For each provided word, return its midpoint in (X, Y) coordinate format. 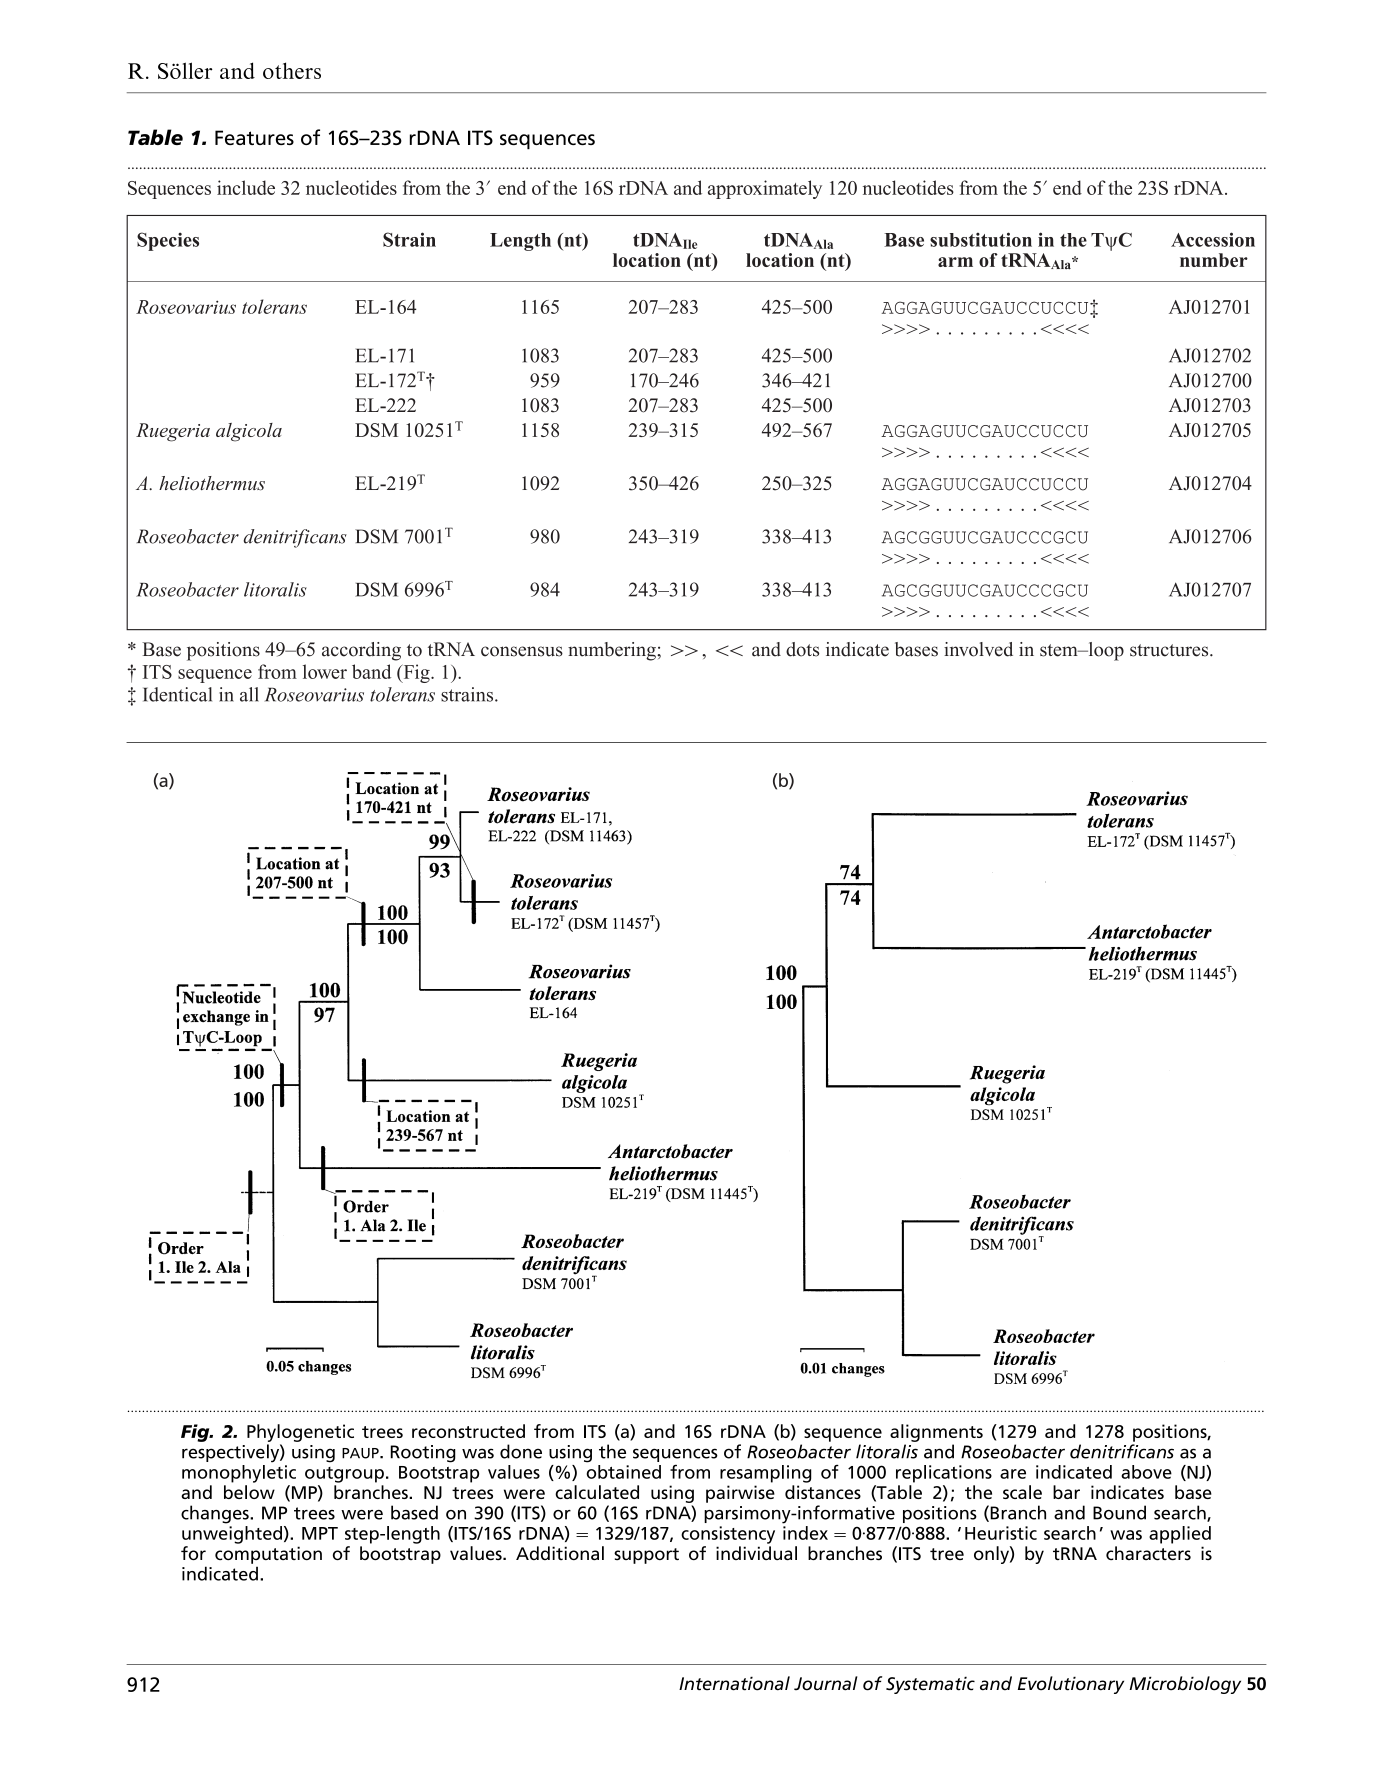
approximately (765, 189)
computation (268, 1555)
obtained (623, 1472)
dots (802, 649)
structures (1170, 650)
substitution (981, 239)
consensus (522, 651)
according (361, 651)
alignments (936, 1433)
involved (978, 649)
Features (254, 137)
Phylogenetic (300, 1433)
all (249, 694)
